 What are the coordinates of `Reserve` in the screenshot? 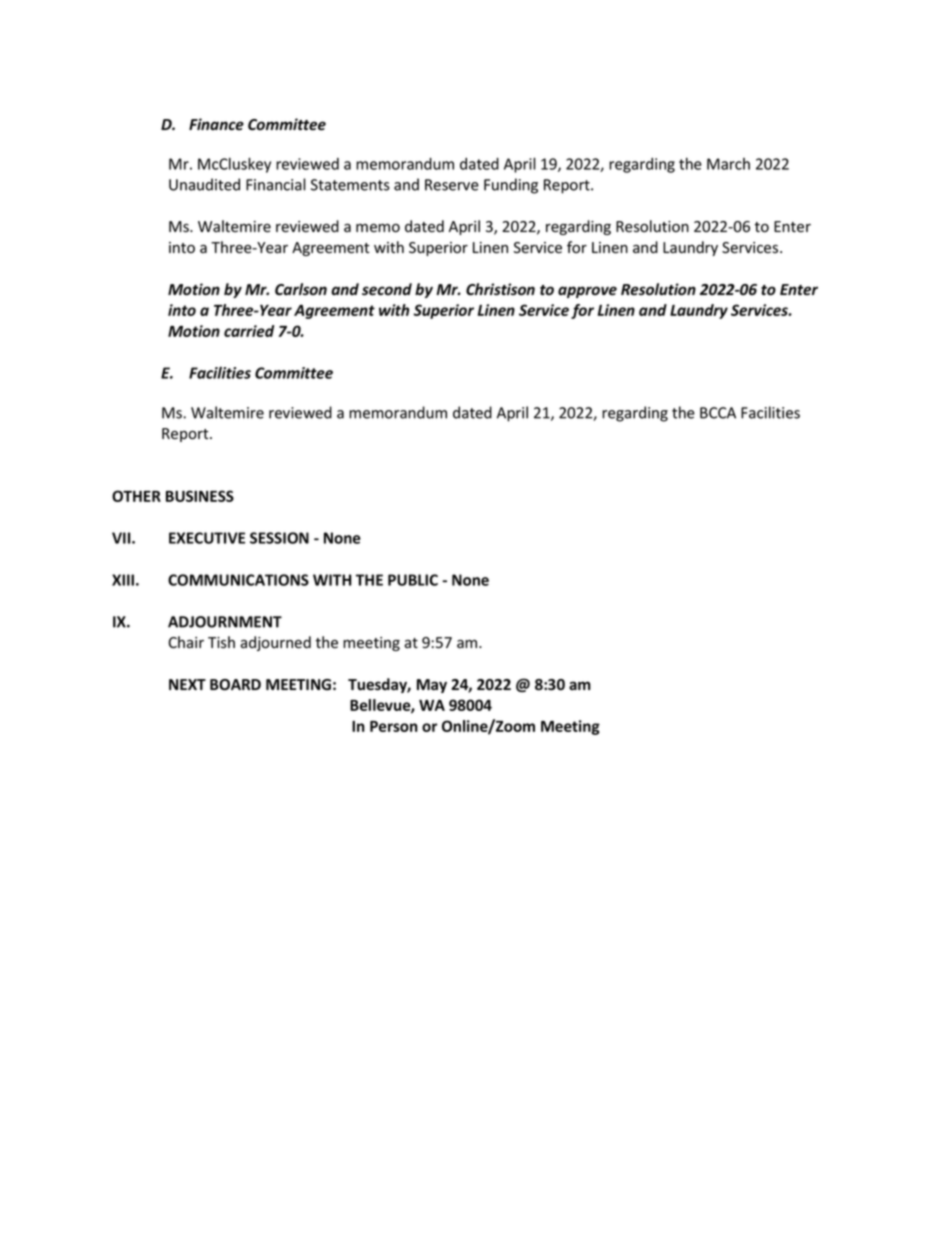 It's located at (452, 185).
